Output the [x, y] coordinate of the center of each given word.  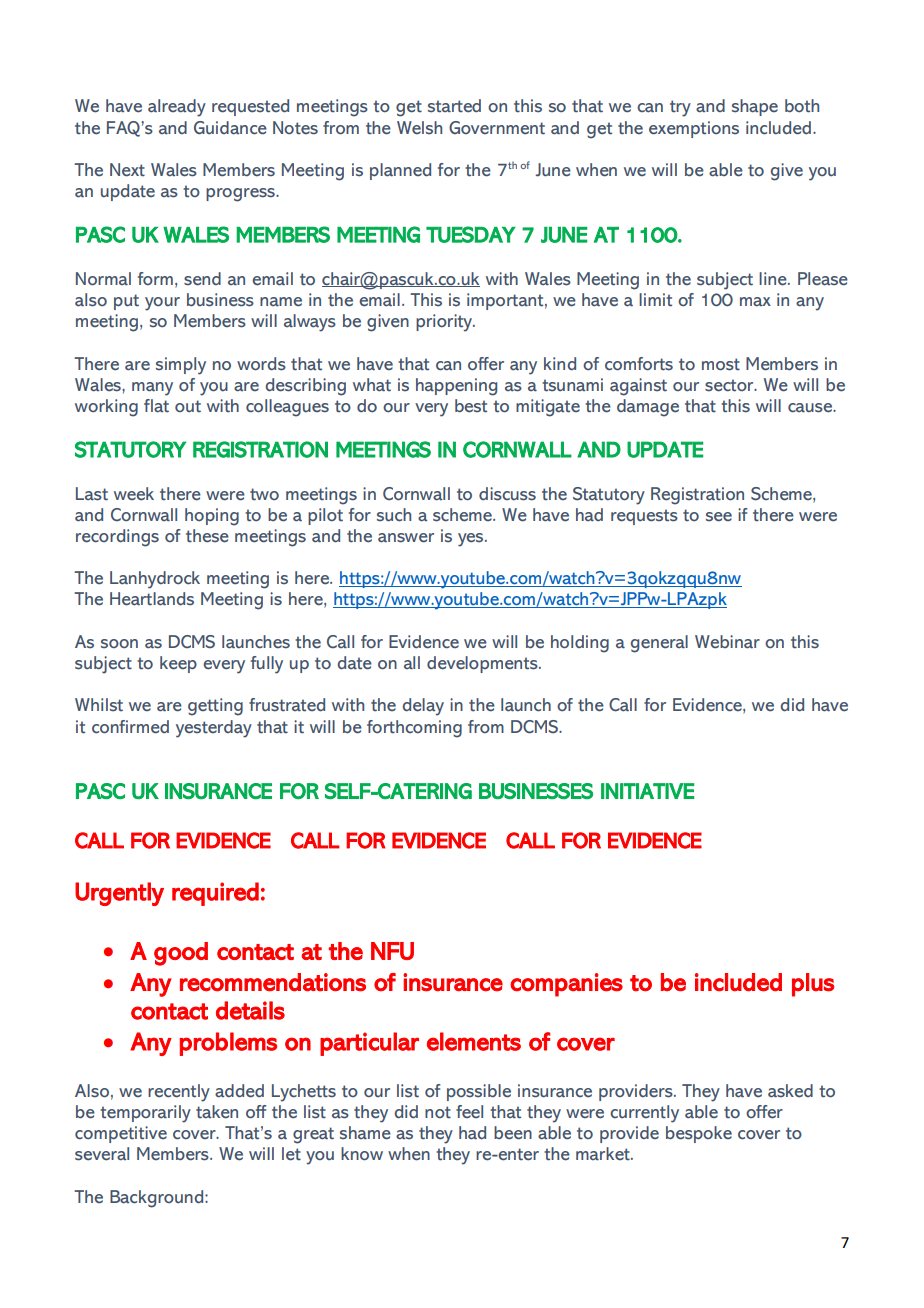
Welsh [419, 128]
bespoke [699, 1134]
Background [158, 1199]
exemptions [694, 129]
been [513, 1133]
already [177, 108]
